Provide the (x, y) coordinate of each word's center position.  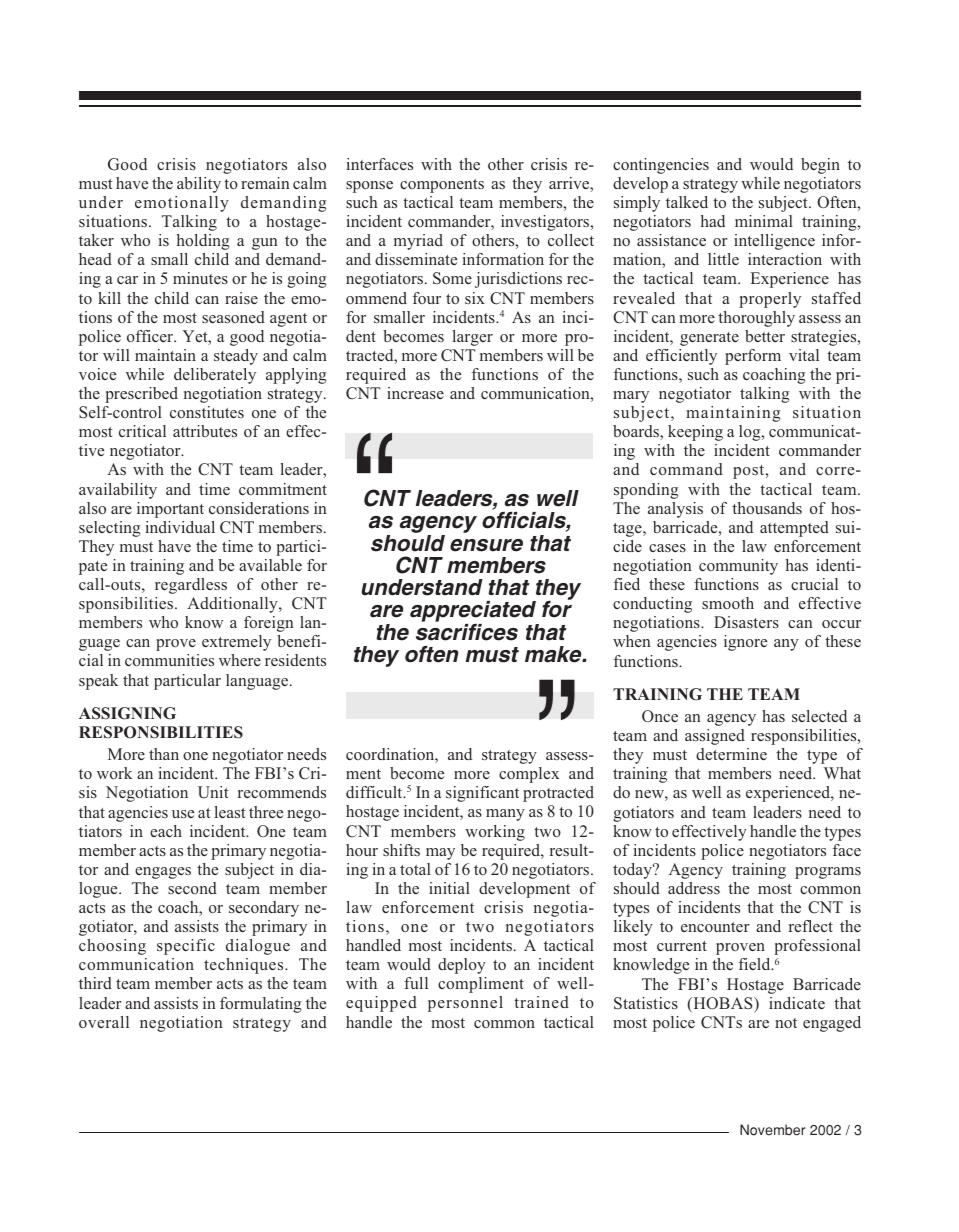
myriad (418, 242)
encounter (715, 927)
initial (449, 888)
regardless (191, 586)
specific (186, 947)
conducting (652, 605)
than (164, 754)
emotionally (182, 204)
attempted (794, 529)
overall (104, 1022)
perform (753, 357)
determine (731, 754)
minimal (764, 221)
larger (472, 338)
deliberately (215, 376)
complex (529, 775)
